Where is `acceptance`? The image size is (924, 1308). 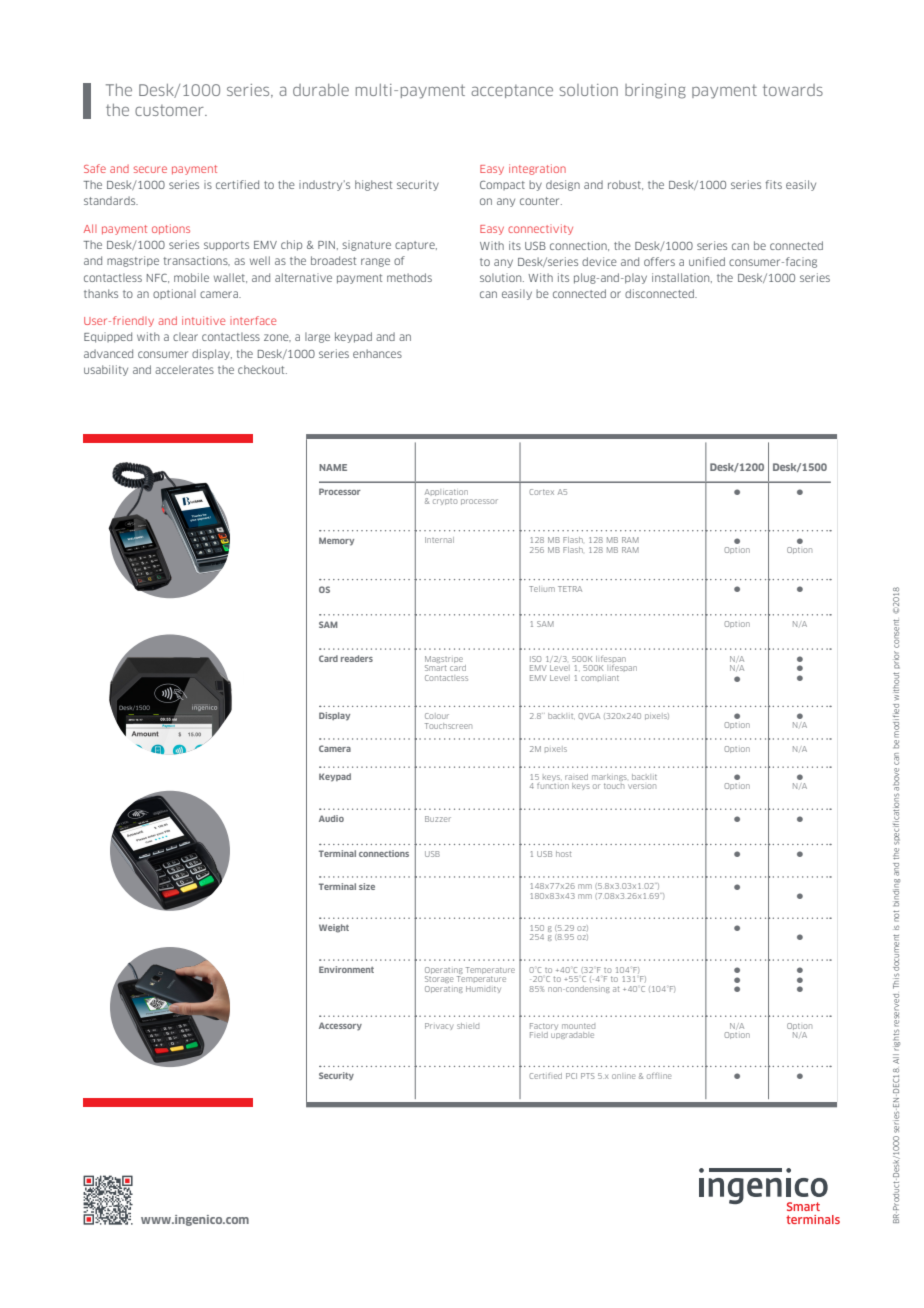 acceptance is located at coordinates (512, 91).
